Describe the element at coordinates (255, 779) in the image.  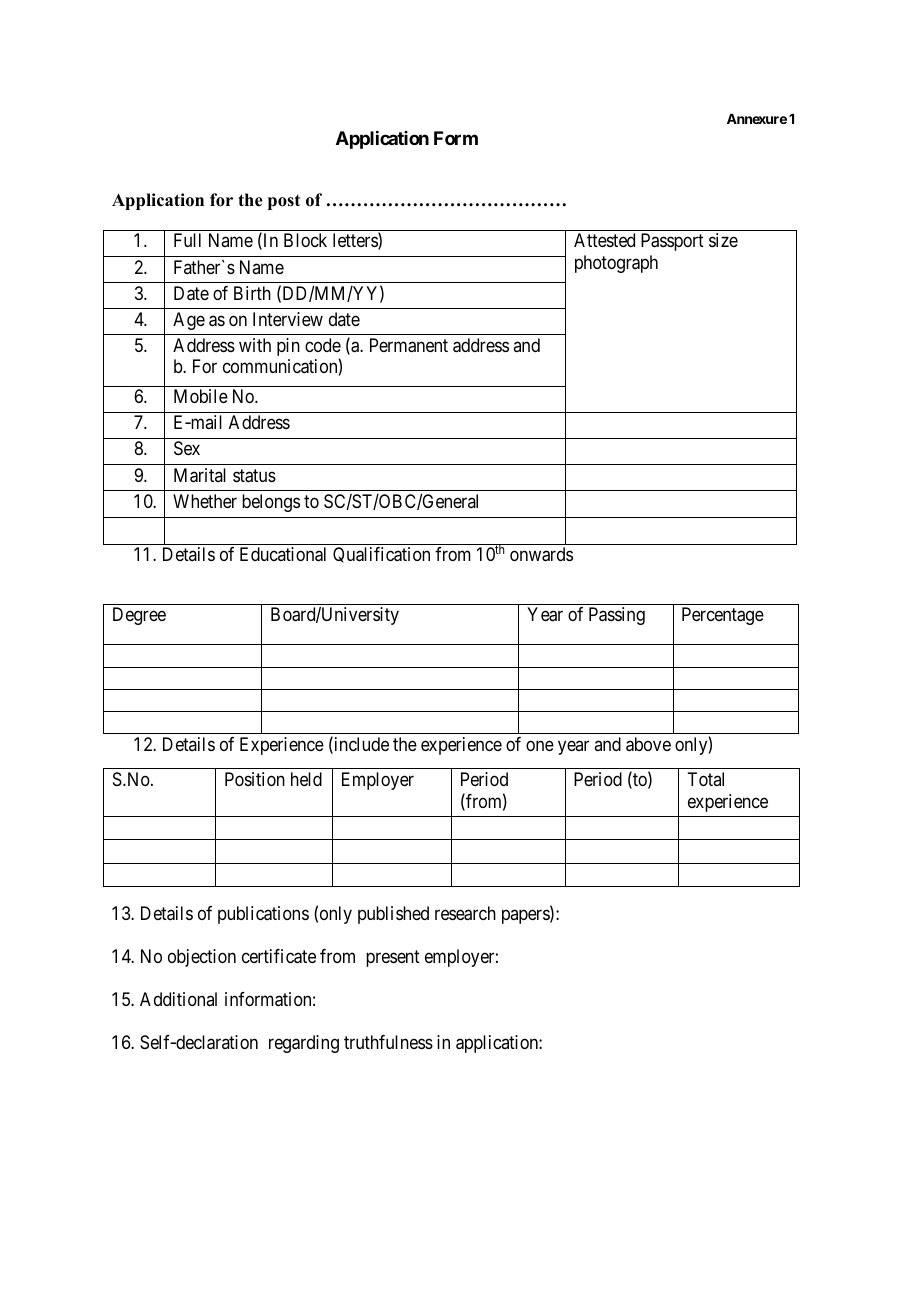
I see `Position` at that location.
